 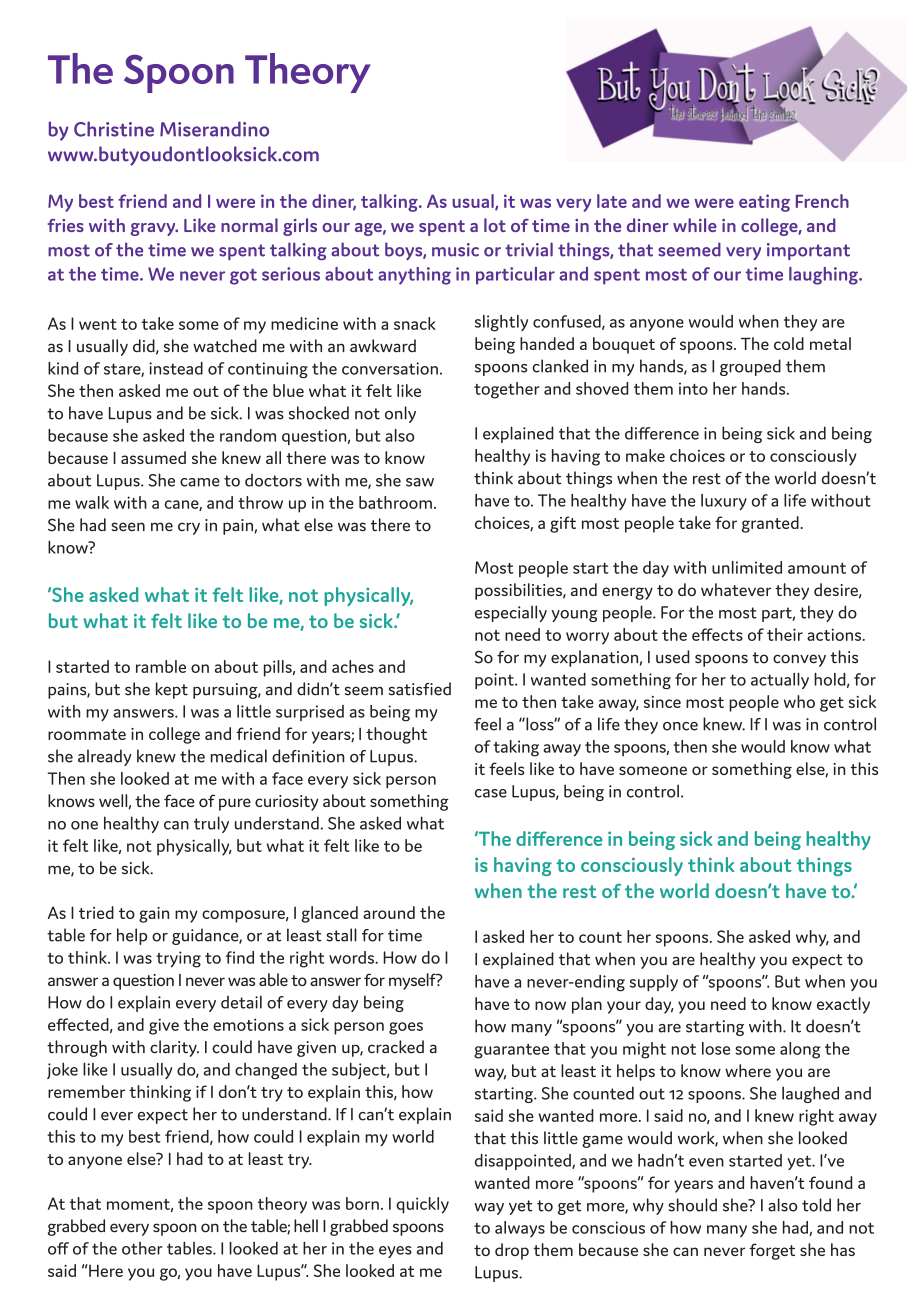 I want to click on satisfied, so click(x=420, y=689).
